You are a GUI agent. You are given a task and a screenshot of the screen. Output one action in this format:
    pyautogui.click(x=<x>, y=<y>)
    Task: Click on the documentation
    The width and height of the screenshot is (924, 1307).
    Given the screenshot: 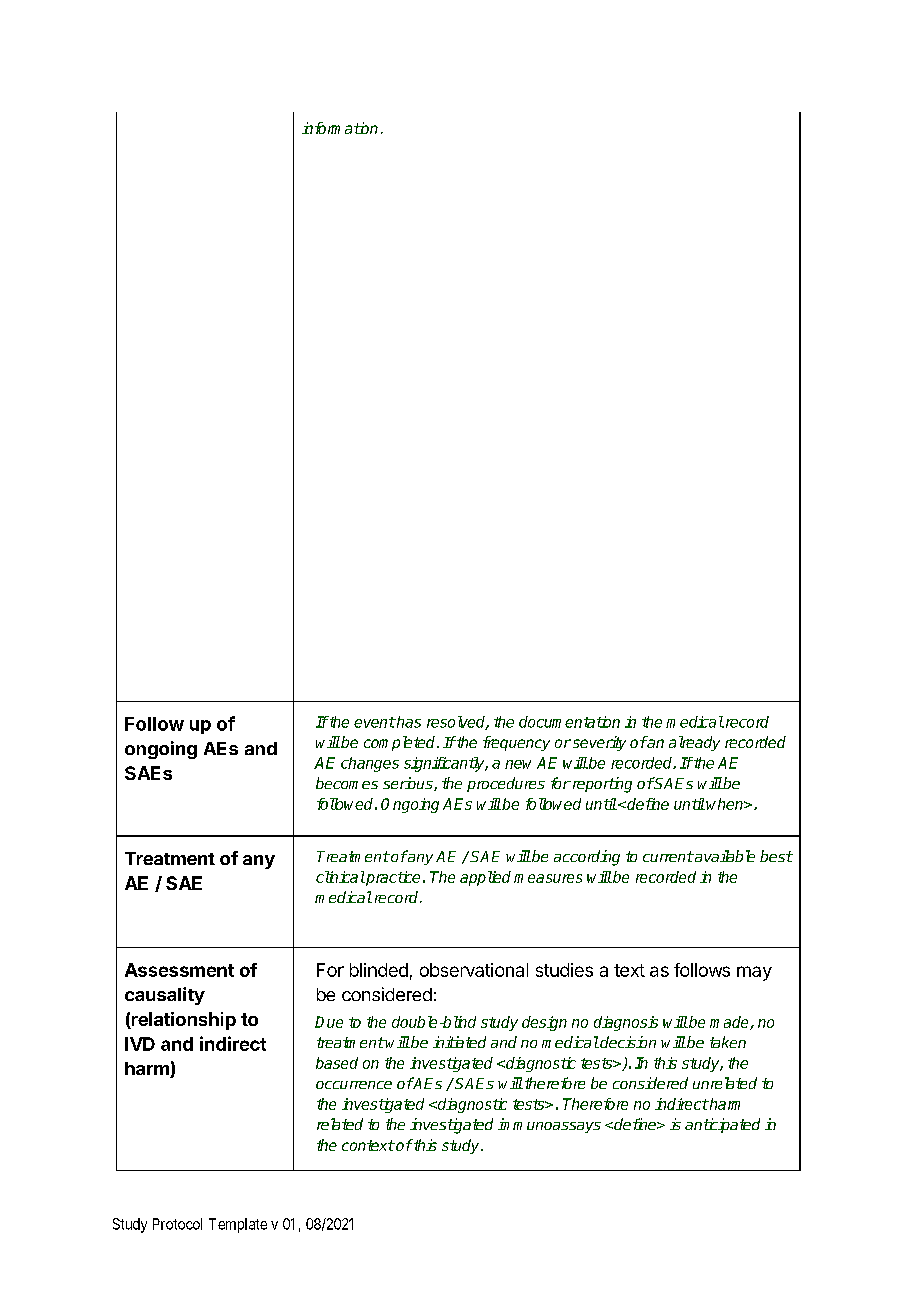 What is the action you would take?
    pyautogui.click(x=569, y=722)
